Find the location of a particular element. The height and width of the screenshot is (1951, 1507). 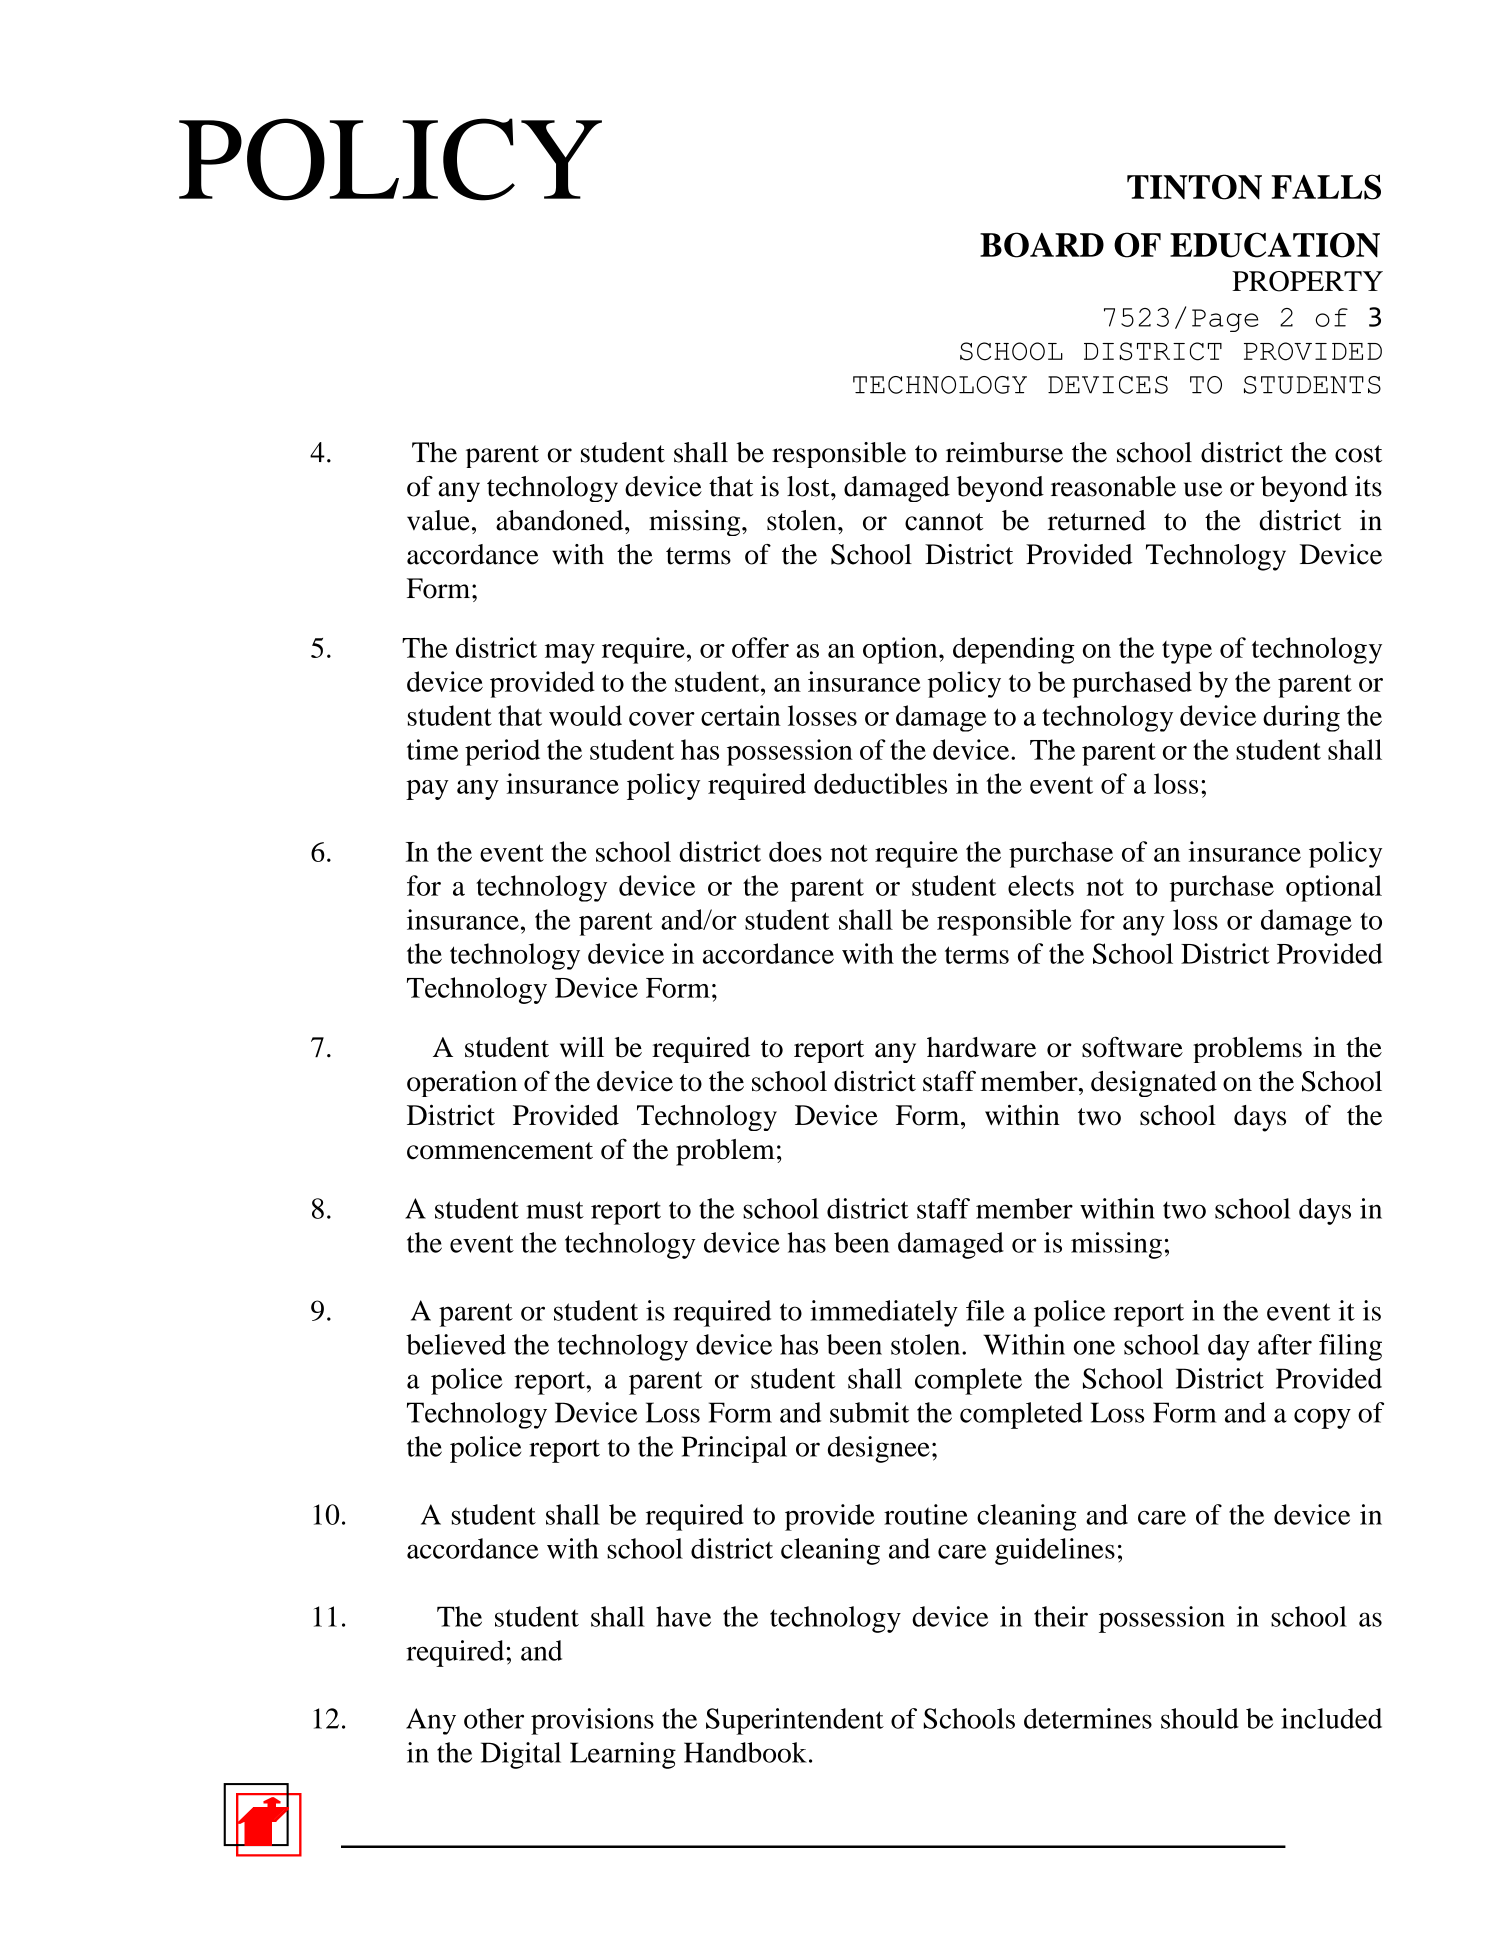

hardware is located at coordinates (981, 1047).
